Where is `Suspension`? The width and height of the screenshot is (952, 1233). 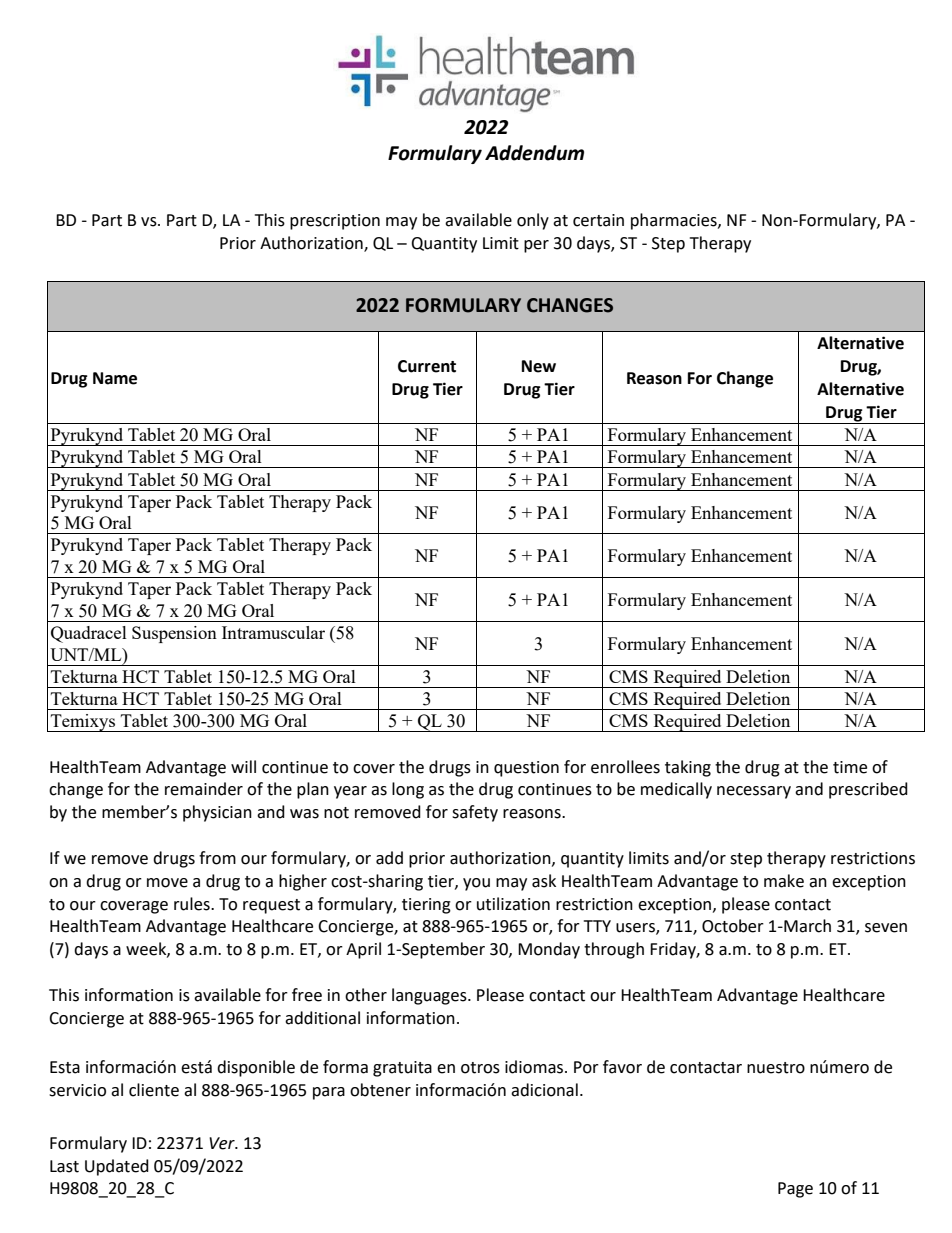 Suspension is located at coordinates (174, 634).
